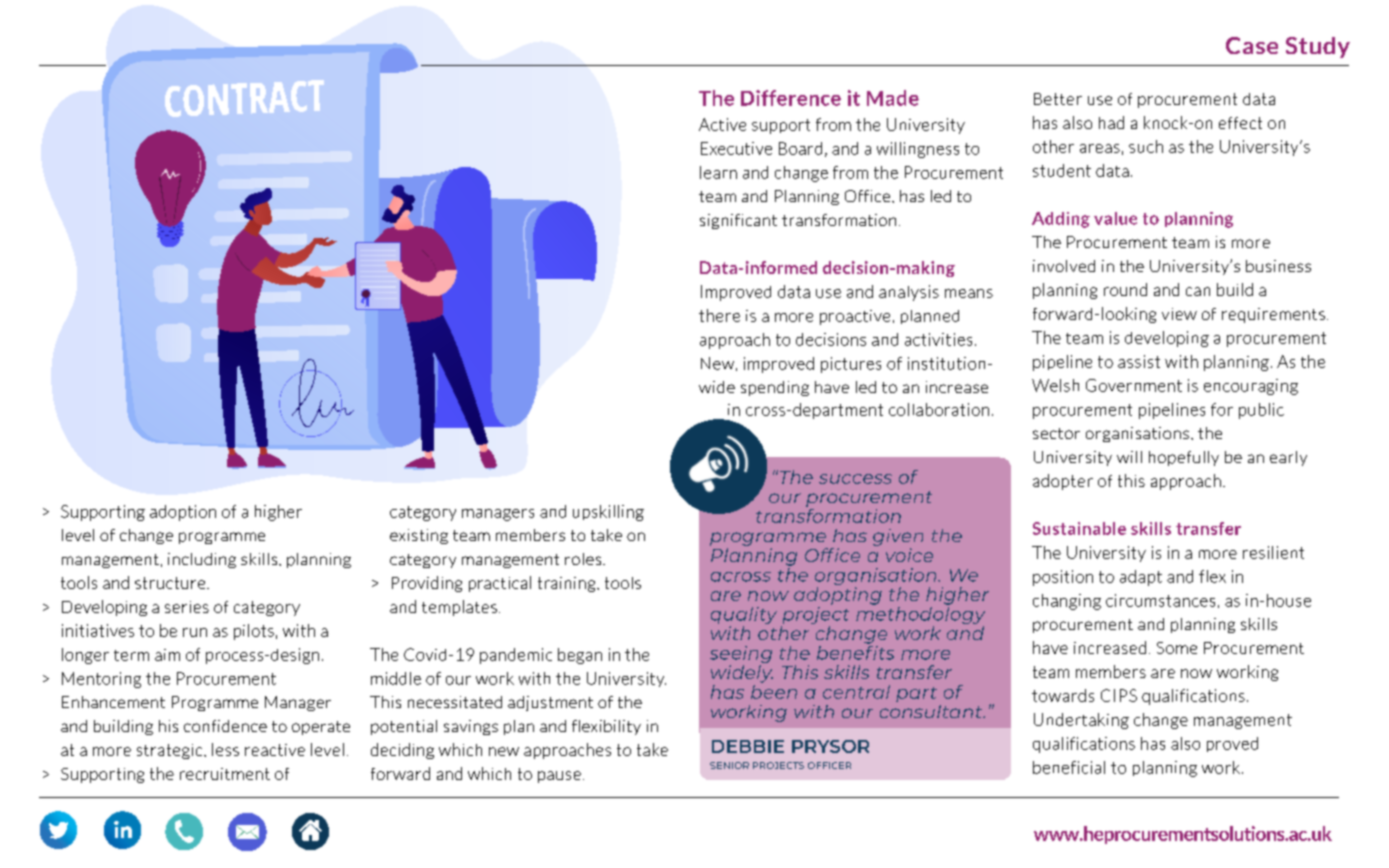 This screenshot has width=1389, height=868. What do you see at coordinates (738, 221) in the screenshot?
I see `significant` at bounding box center [738, 221].
